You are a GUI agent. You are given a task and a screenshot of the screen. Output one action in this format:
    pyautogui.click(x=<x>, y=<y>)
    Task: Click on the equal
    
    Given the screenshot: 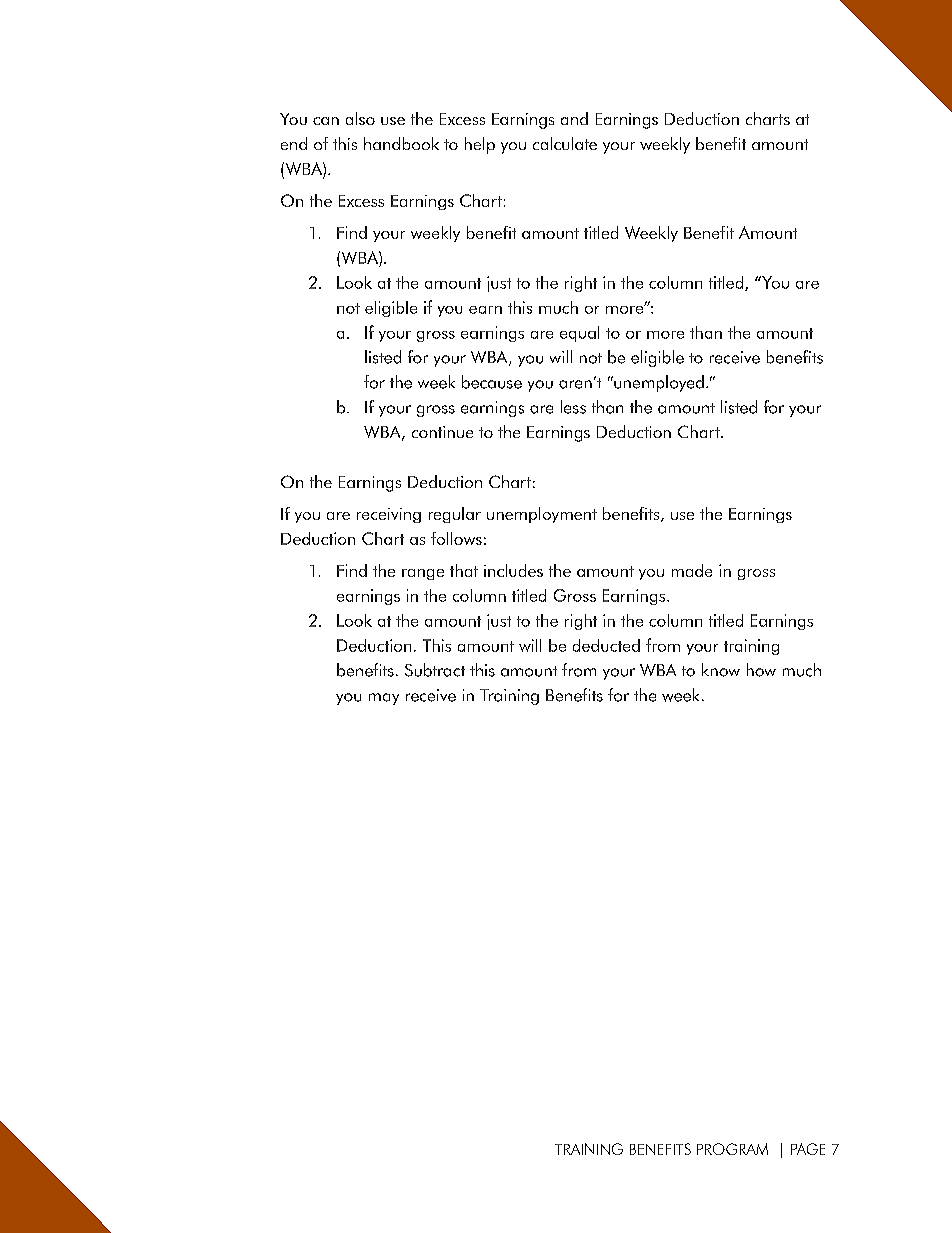 What is the action you would take?
    pyautogui.click(x=579, y=334)
